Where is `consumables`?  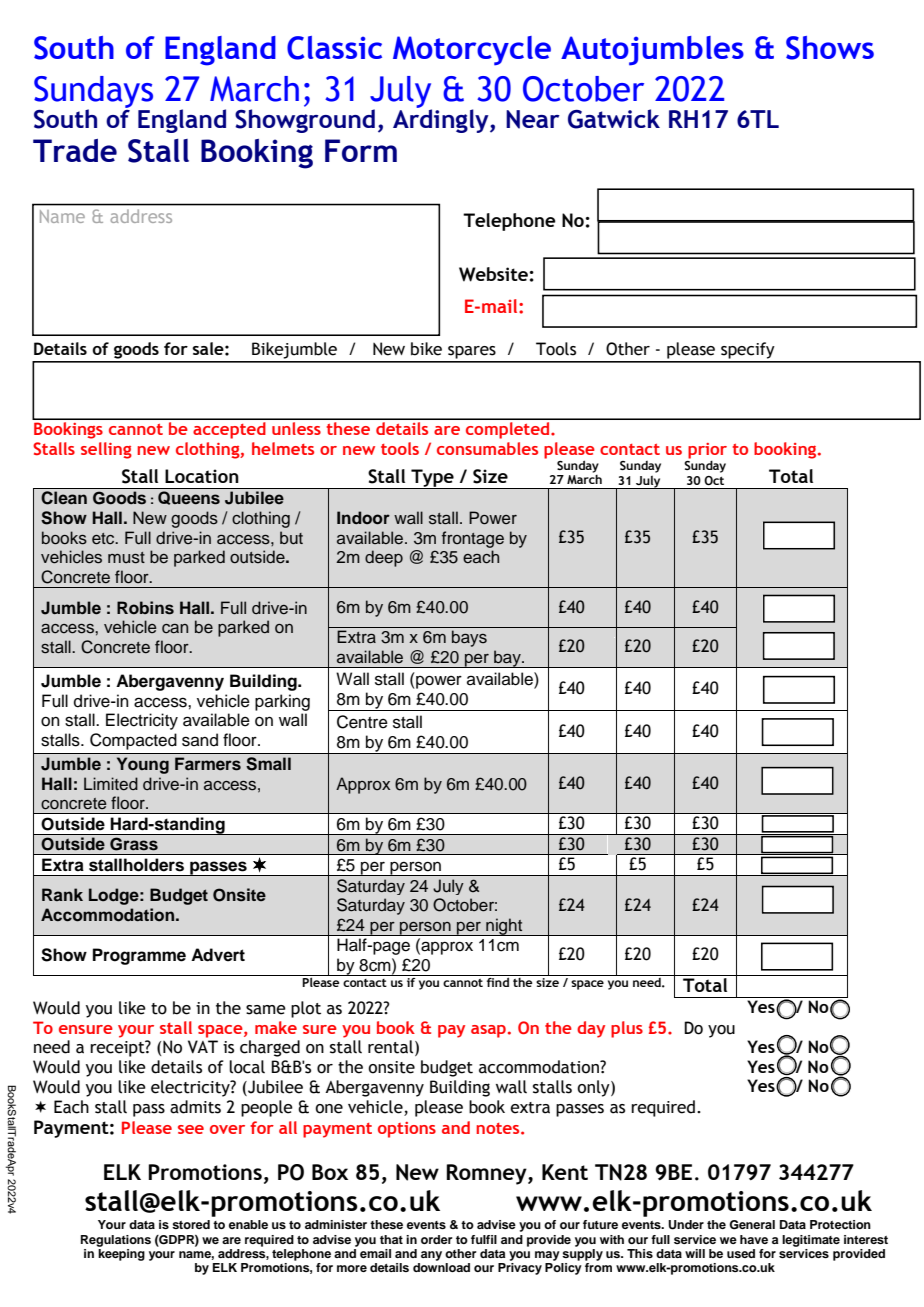 consumables is located at coordinates (487, 448).
